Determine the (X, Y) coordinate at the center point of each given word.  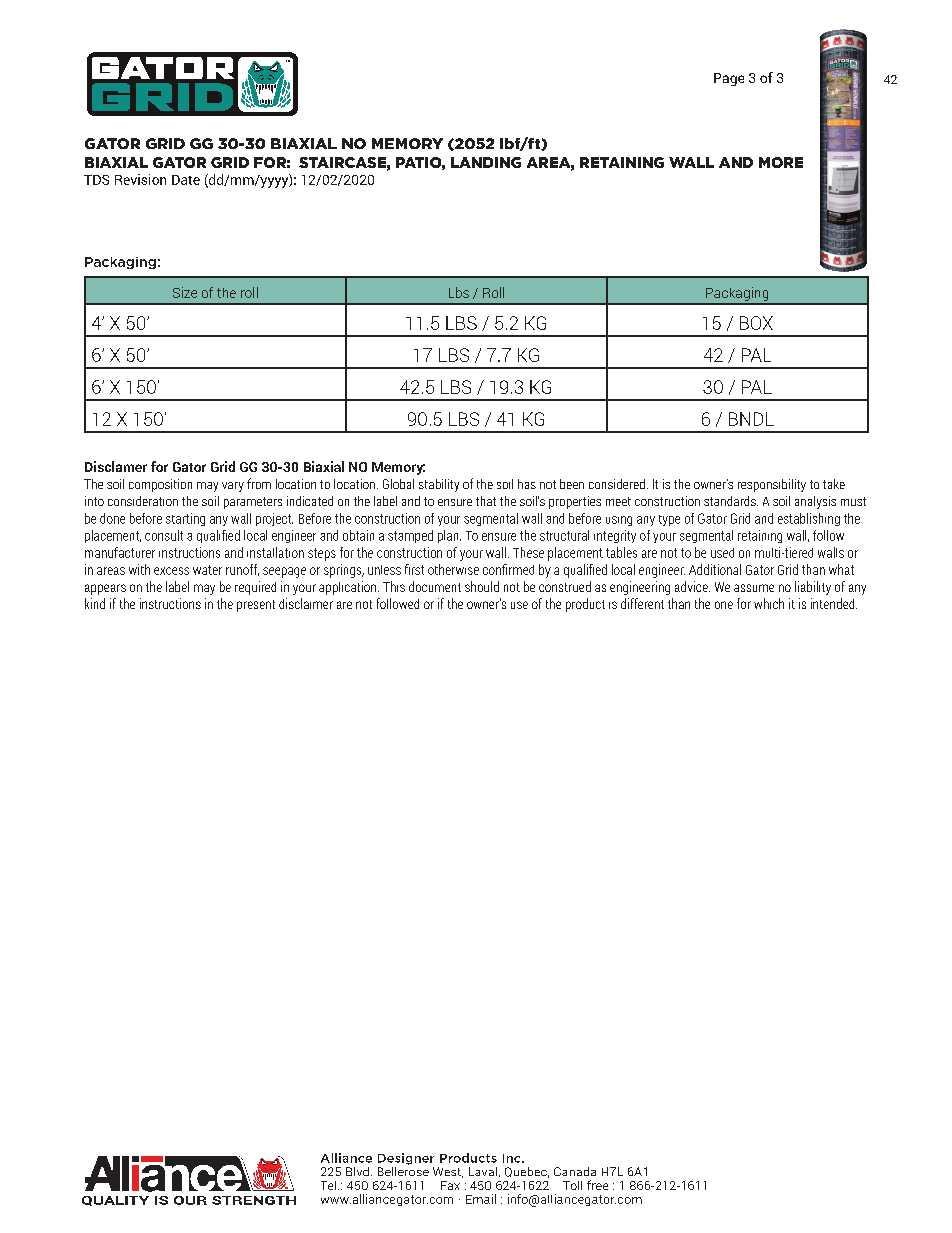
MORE (781, 162)
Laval (483, 1171)
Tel (328, 1185)
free (597, 1185)
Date (186, 180)
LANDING (486, 162)
